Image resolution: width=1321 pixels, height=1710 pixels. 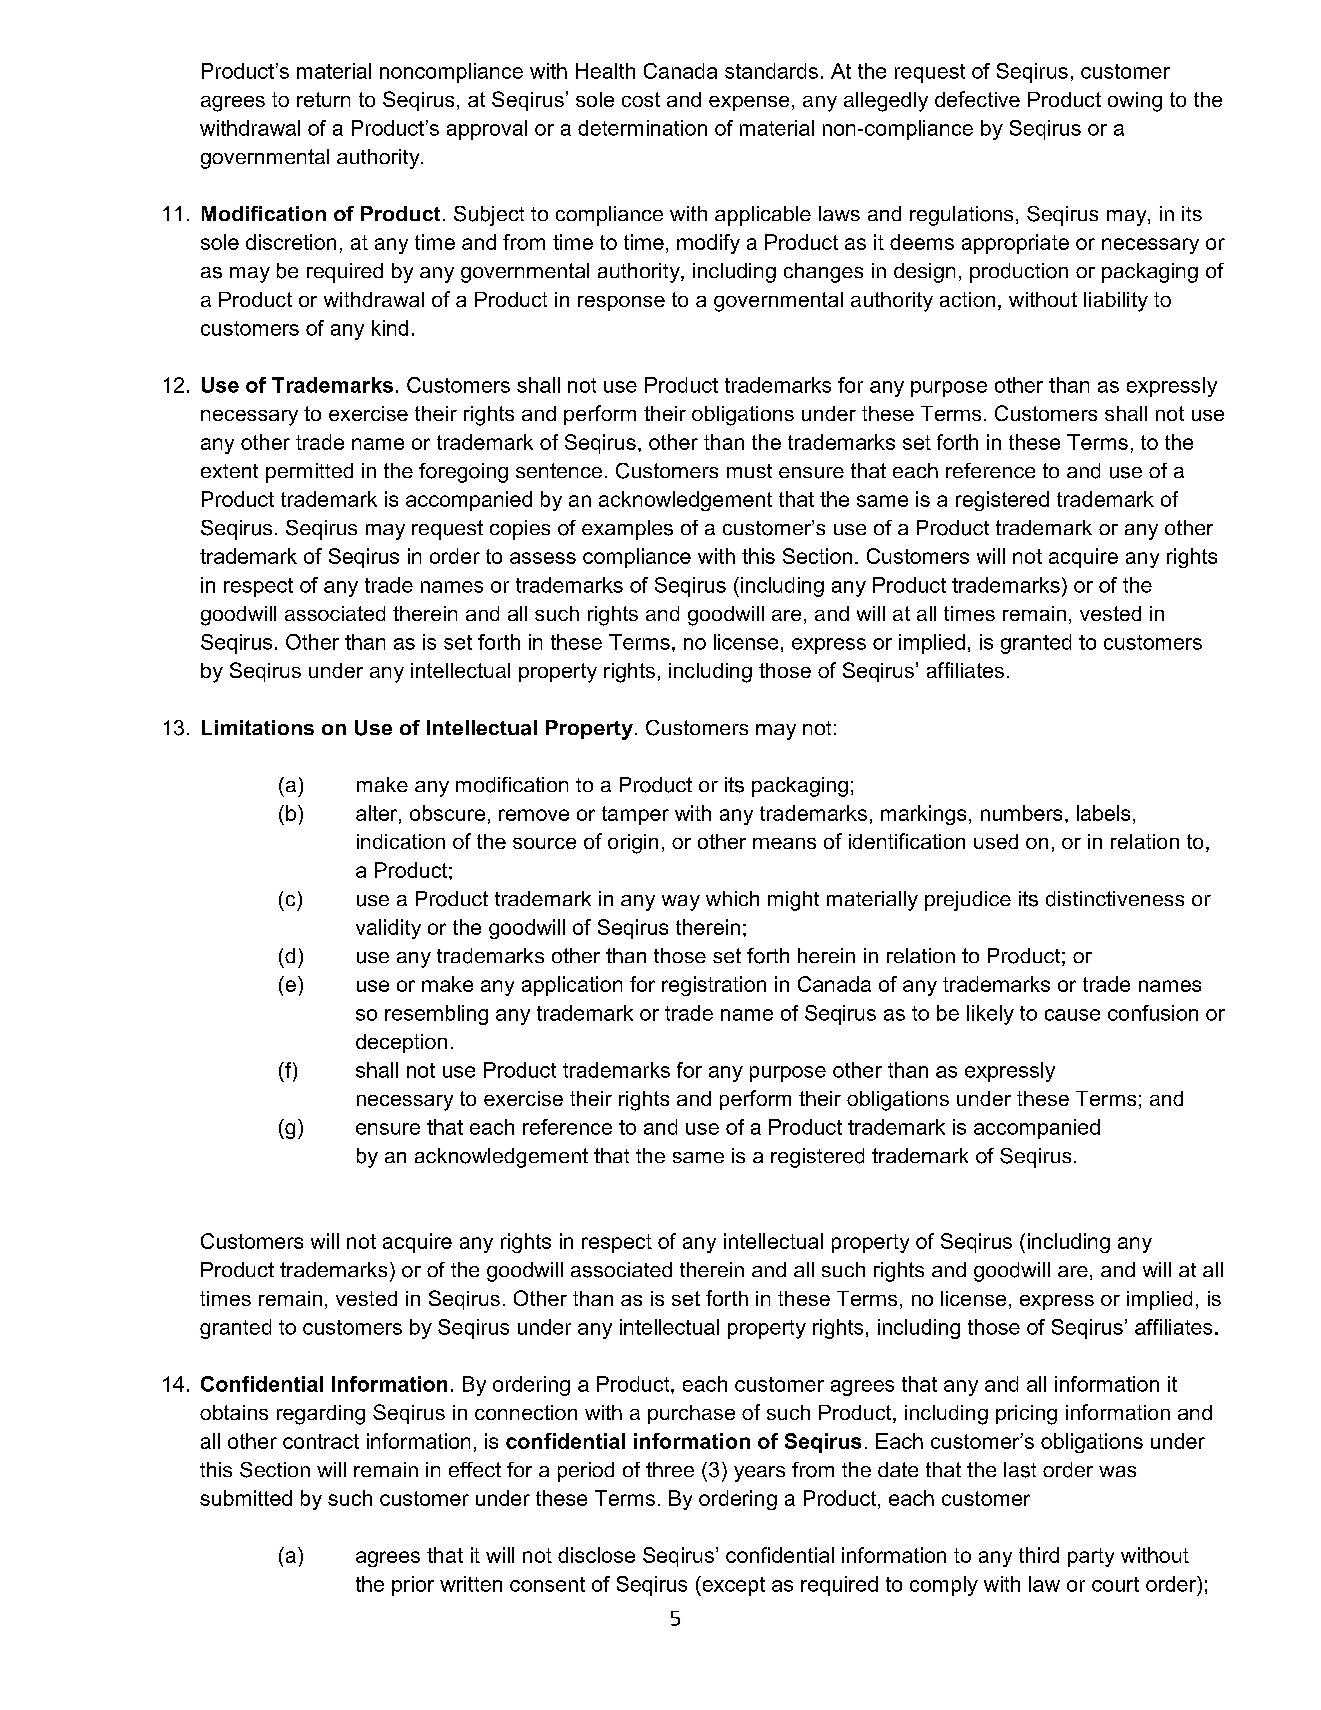 I want to click on numbers, so click(x=1021, y=813).
